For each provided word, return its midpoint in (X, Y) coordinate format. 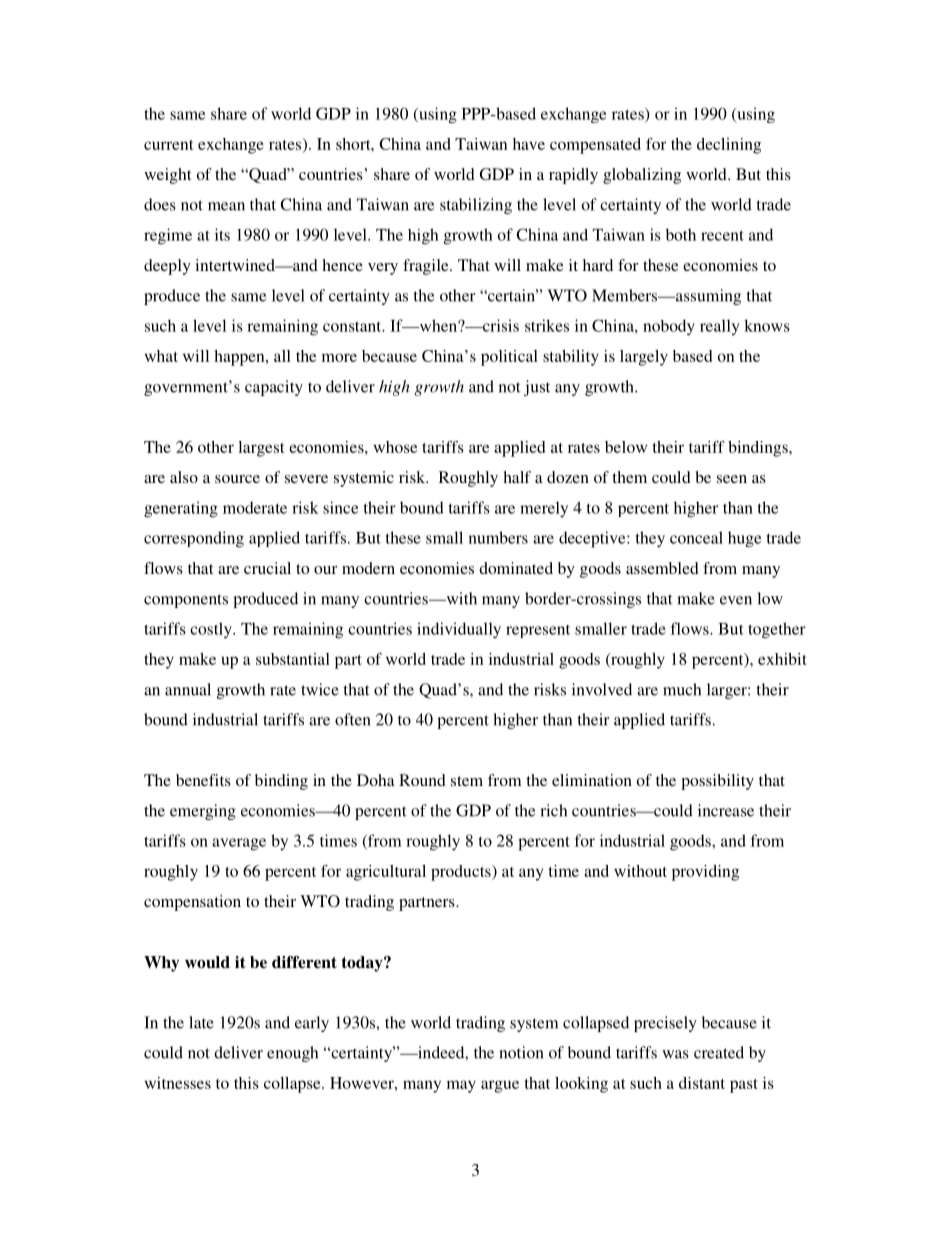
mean (226, 206)
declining (729, 146)
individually (459, 630)
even (736, 600)
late (201, 1022)
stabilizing (476, 206)
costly (212, 630)
